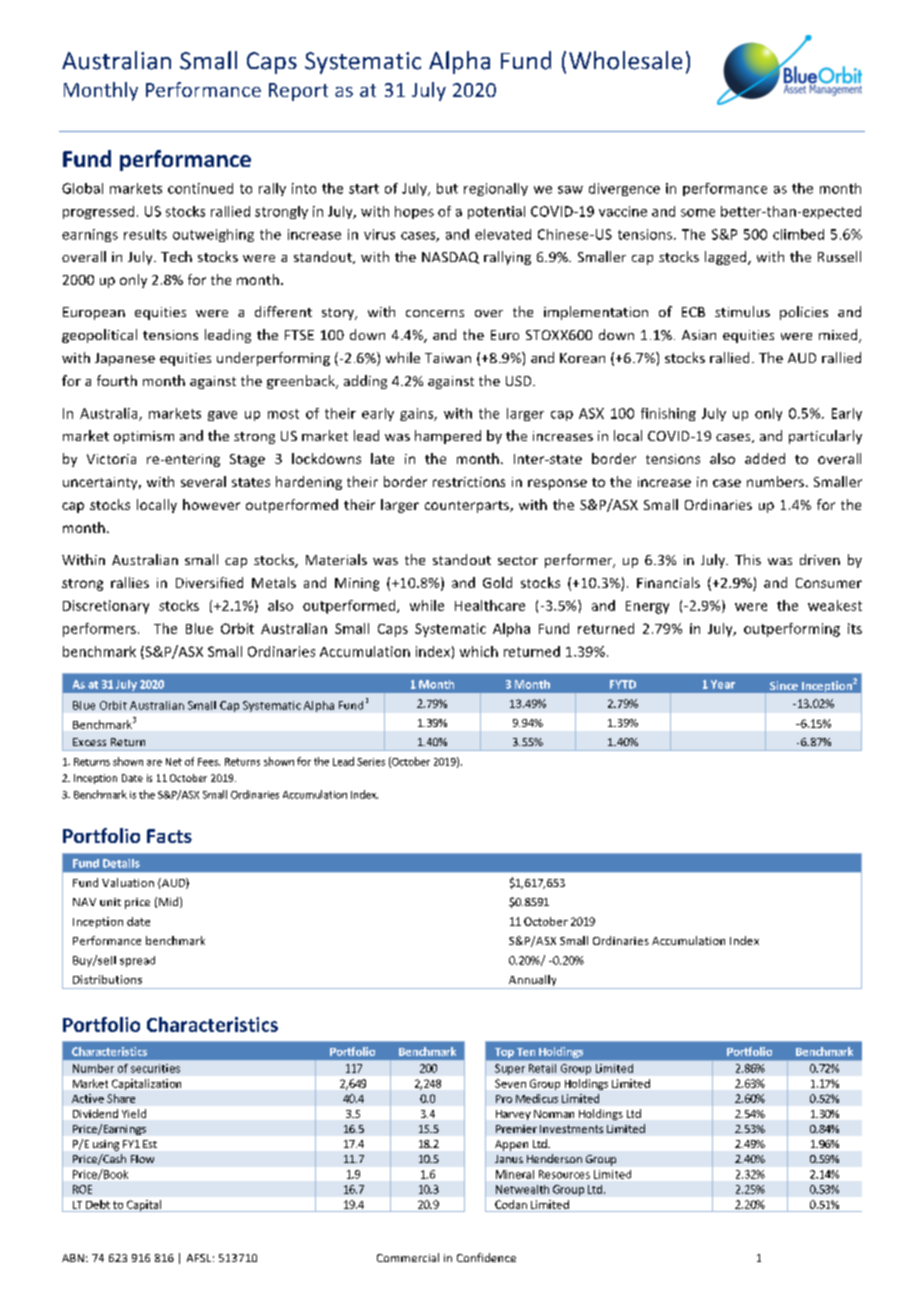 The height and width of the page is (1308, 924). Describe the element at coordinates (723, 684) in the page. I see `Year` at that location.
